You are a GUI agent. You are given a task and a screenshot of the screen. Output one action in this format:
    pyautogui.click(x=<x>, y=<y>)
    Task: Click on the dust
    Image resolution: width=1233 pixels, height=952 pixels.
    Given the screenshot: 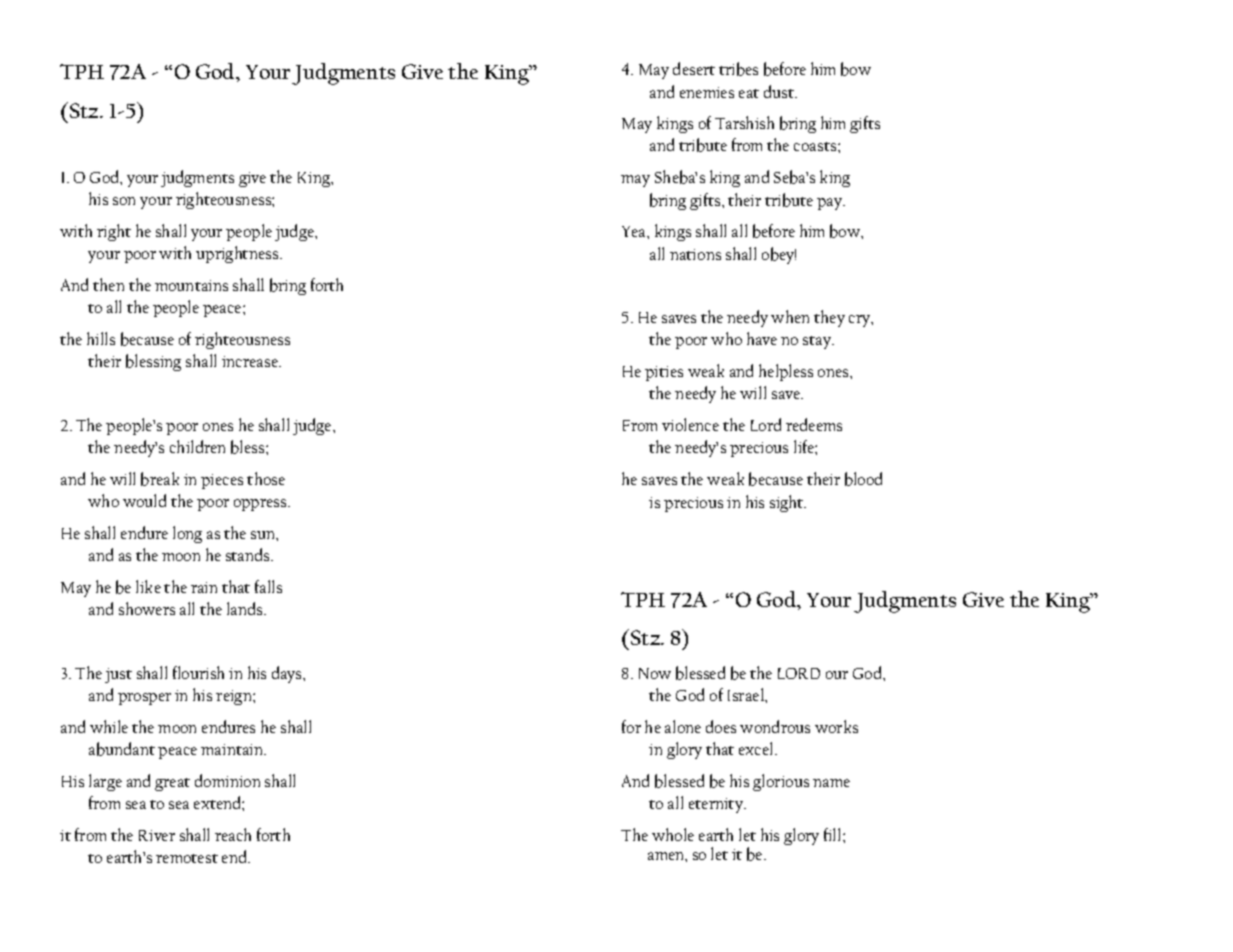 What is the action you would take?
    pyautogui.click(x=780, y=91)
